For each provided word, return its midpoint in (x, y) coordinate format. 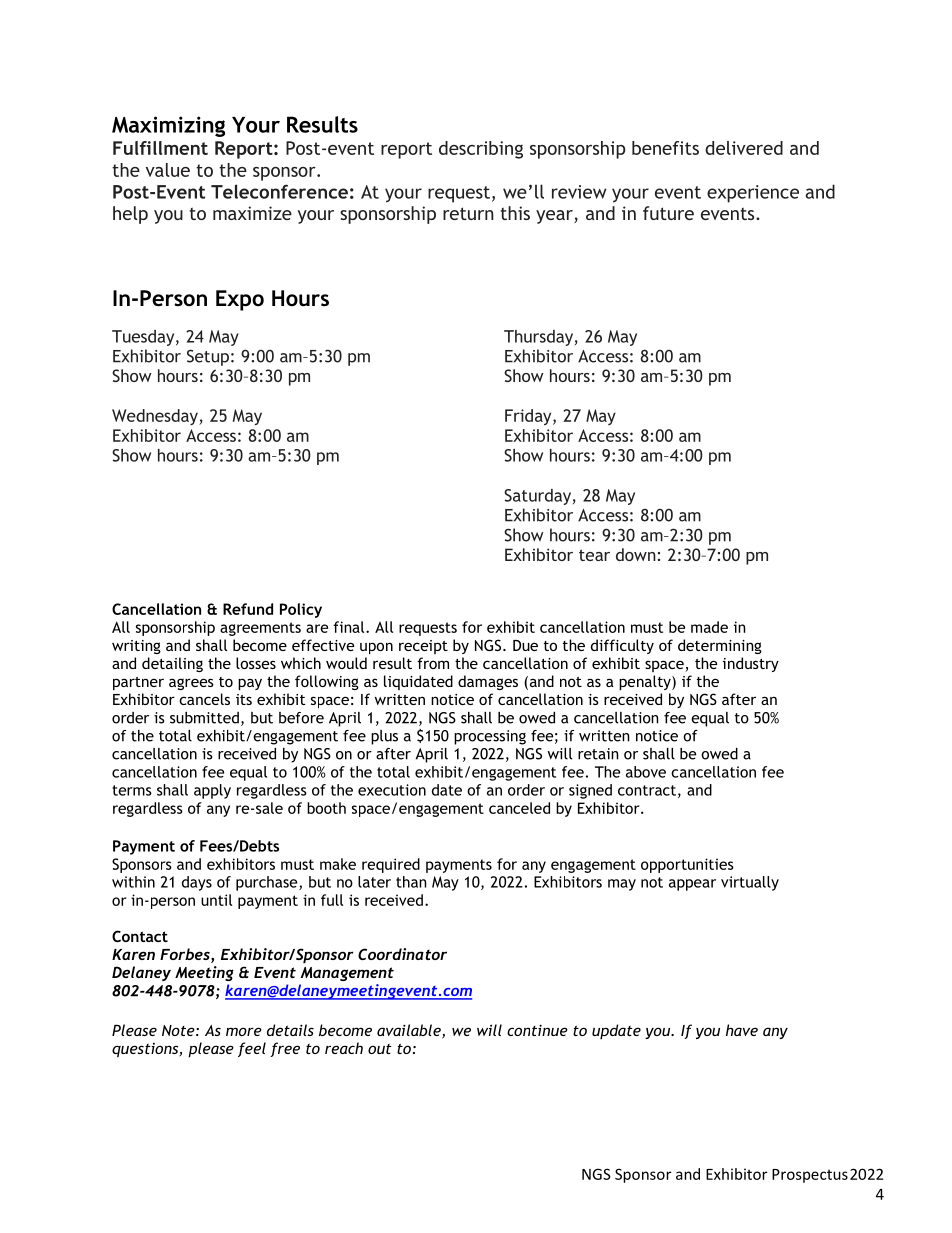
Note (179, 1030)
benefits (665, 148)
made (709, 627)
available (410, 1031)
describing (481, 150)
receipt (423, 647)
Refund (248, 609)
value (168, 170)
